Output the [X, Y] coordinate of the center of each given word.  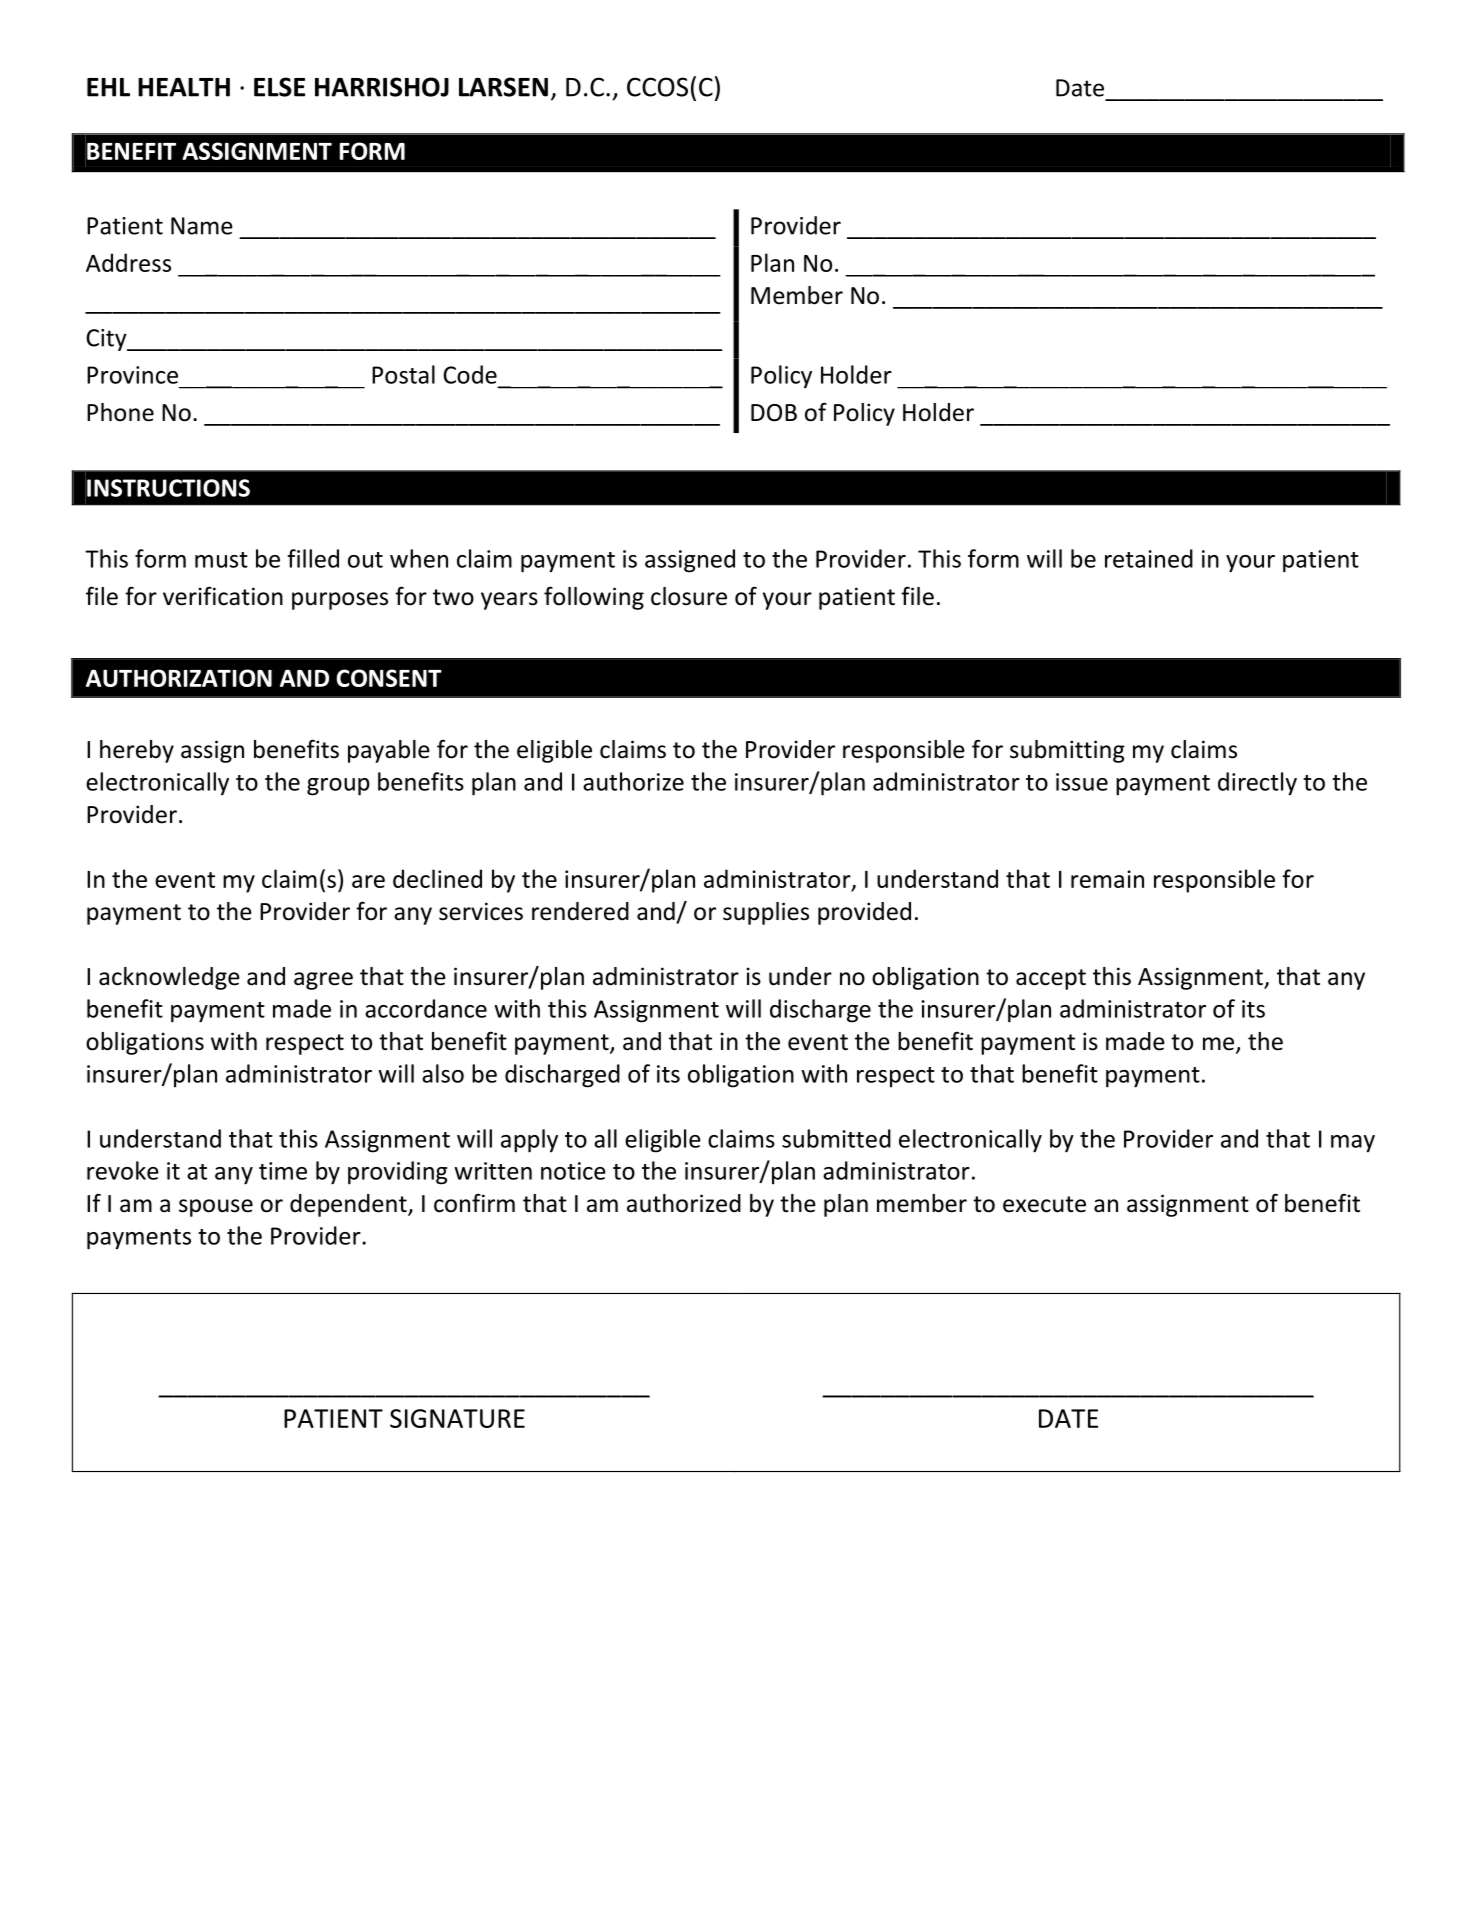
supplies [766, 913]
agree [323, 981]
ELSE [279, 87]
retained [1149, 558]
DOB [774, 413]
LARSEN [503, 87]
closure [689, 596]
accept [1051, 979]
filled [313, 558]
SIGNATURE [457, 1418]
